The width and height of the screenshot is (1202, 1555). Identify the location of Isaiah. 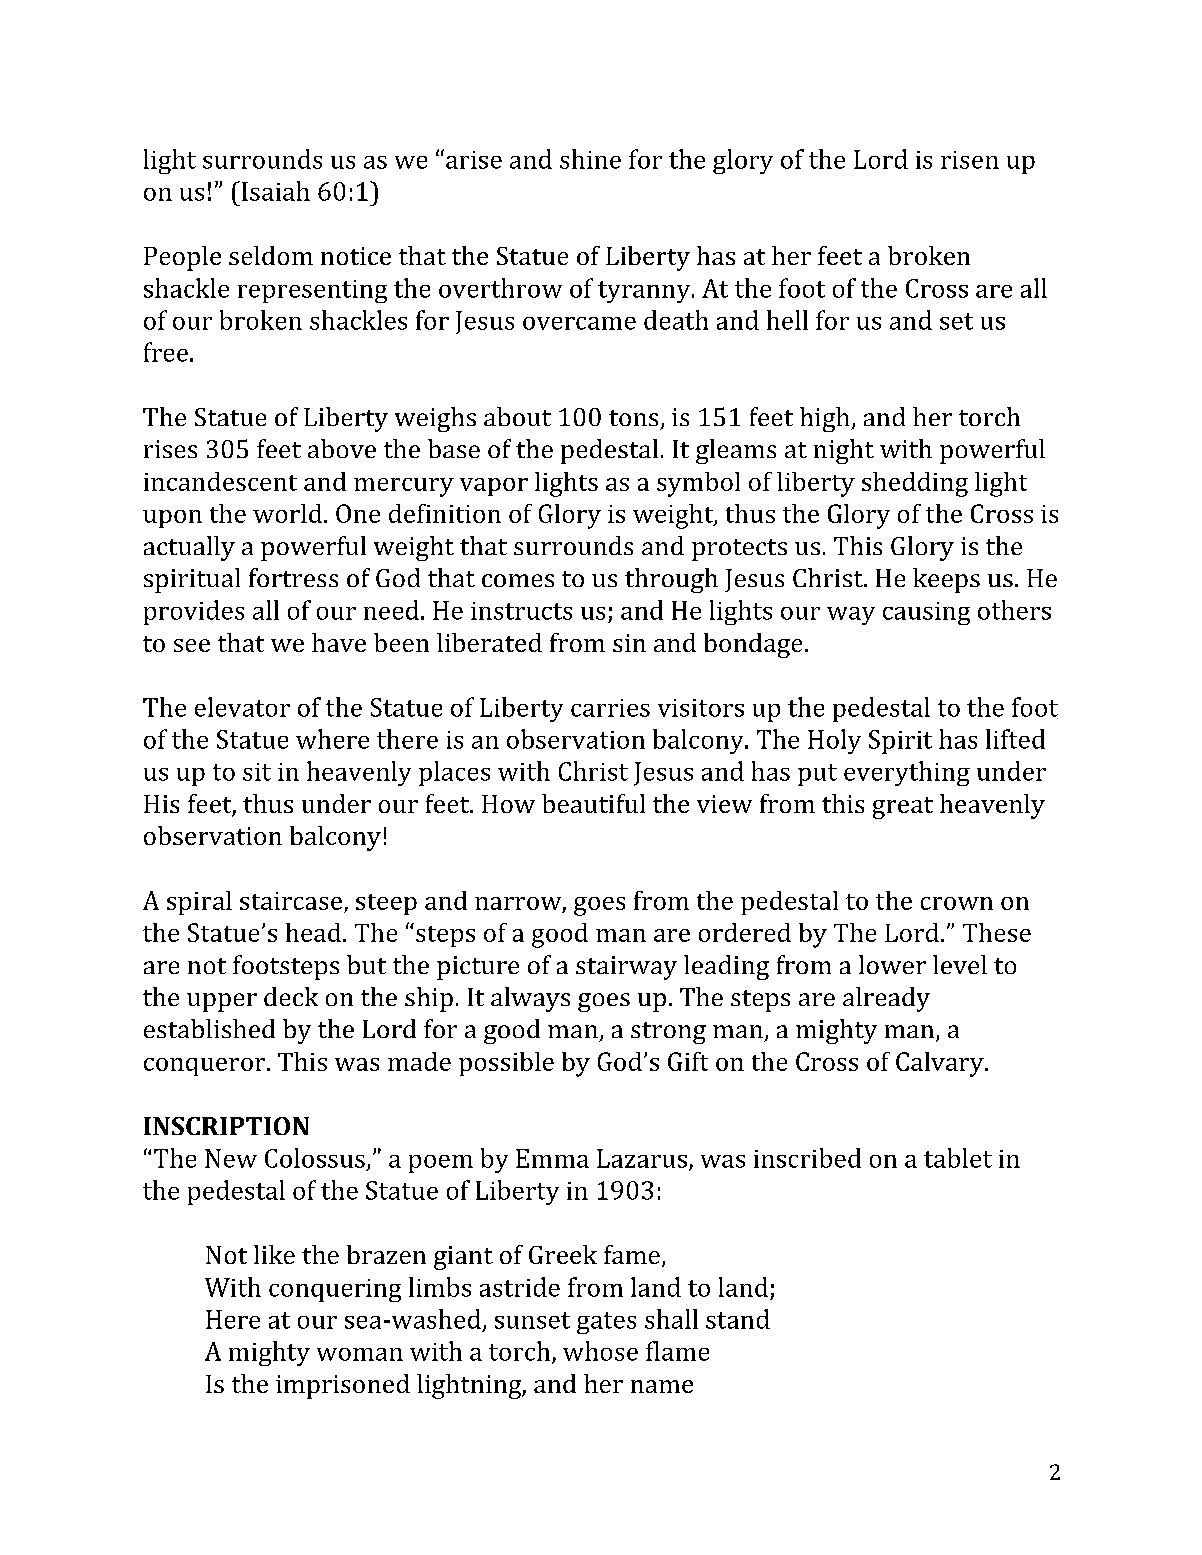
(274, 191).
